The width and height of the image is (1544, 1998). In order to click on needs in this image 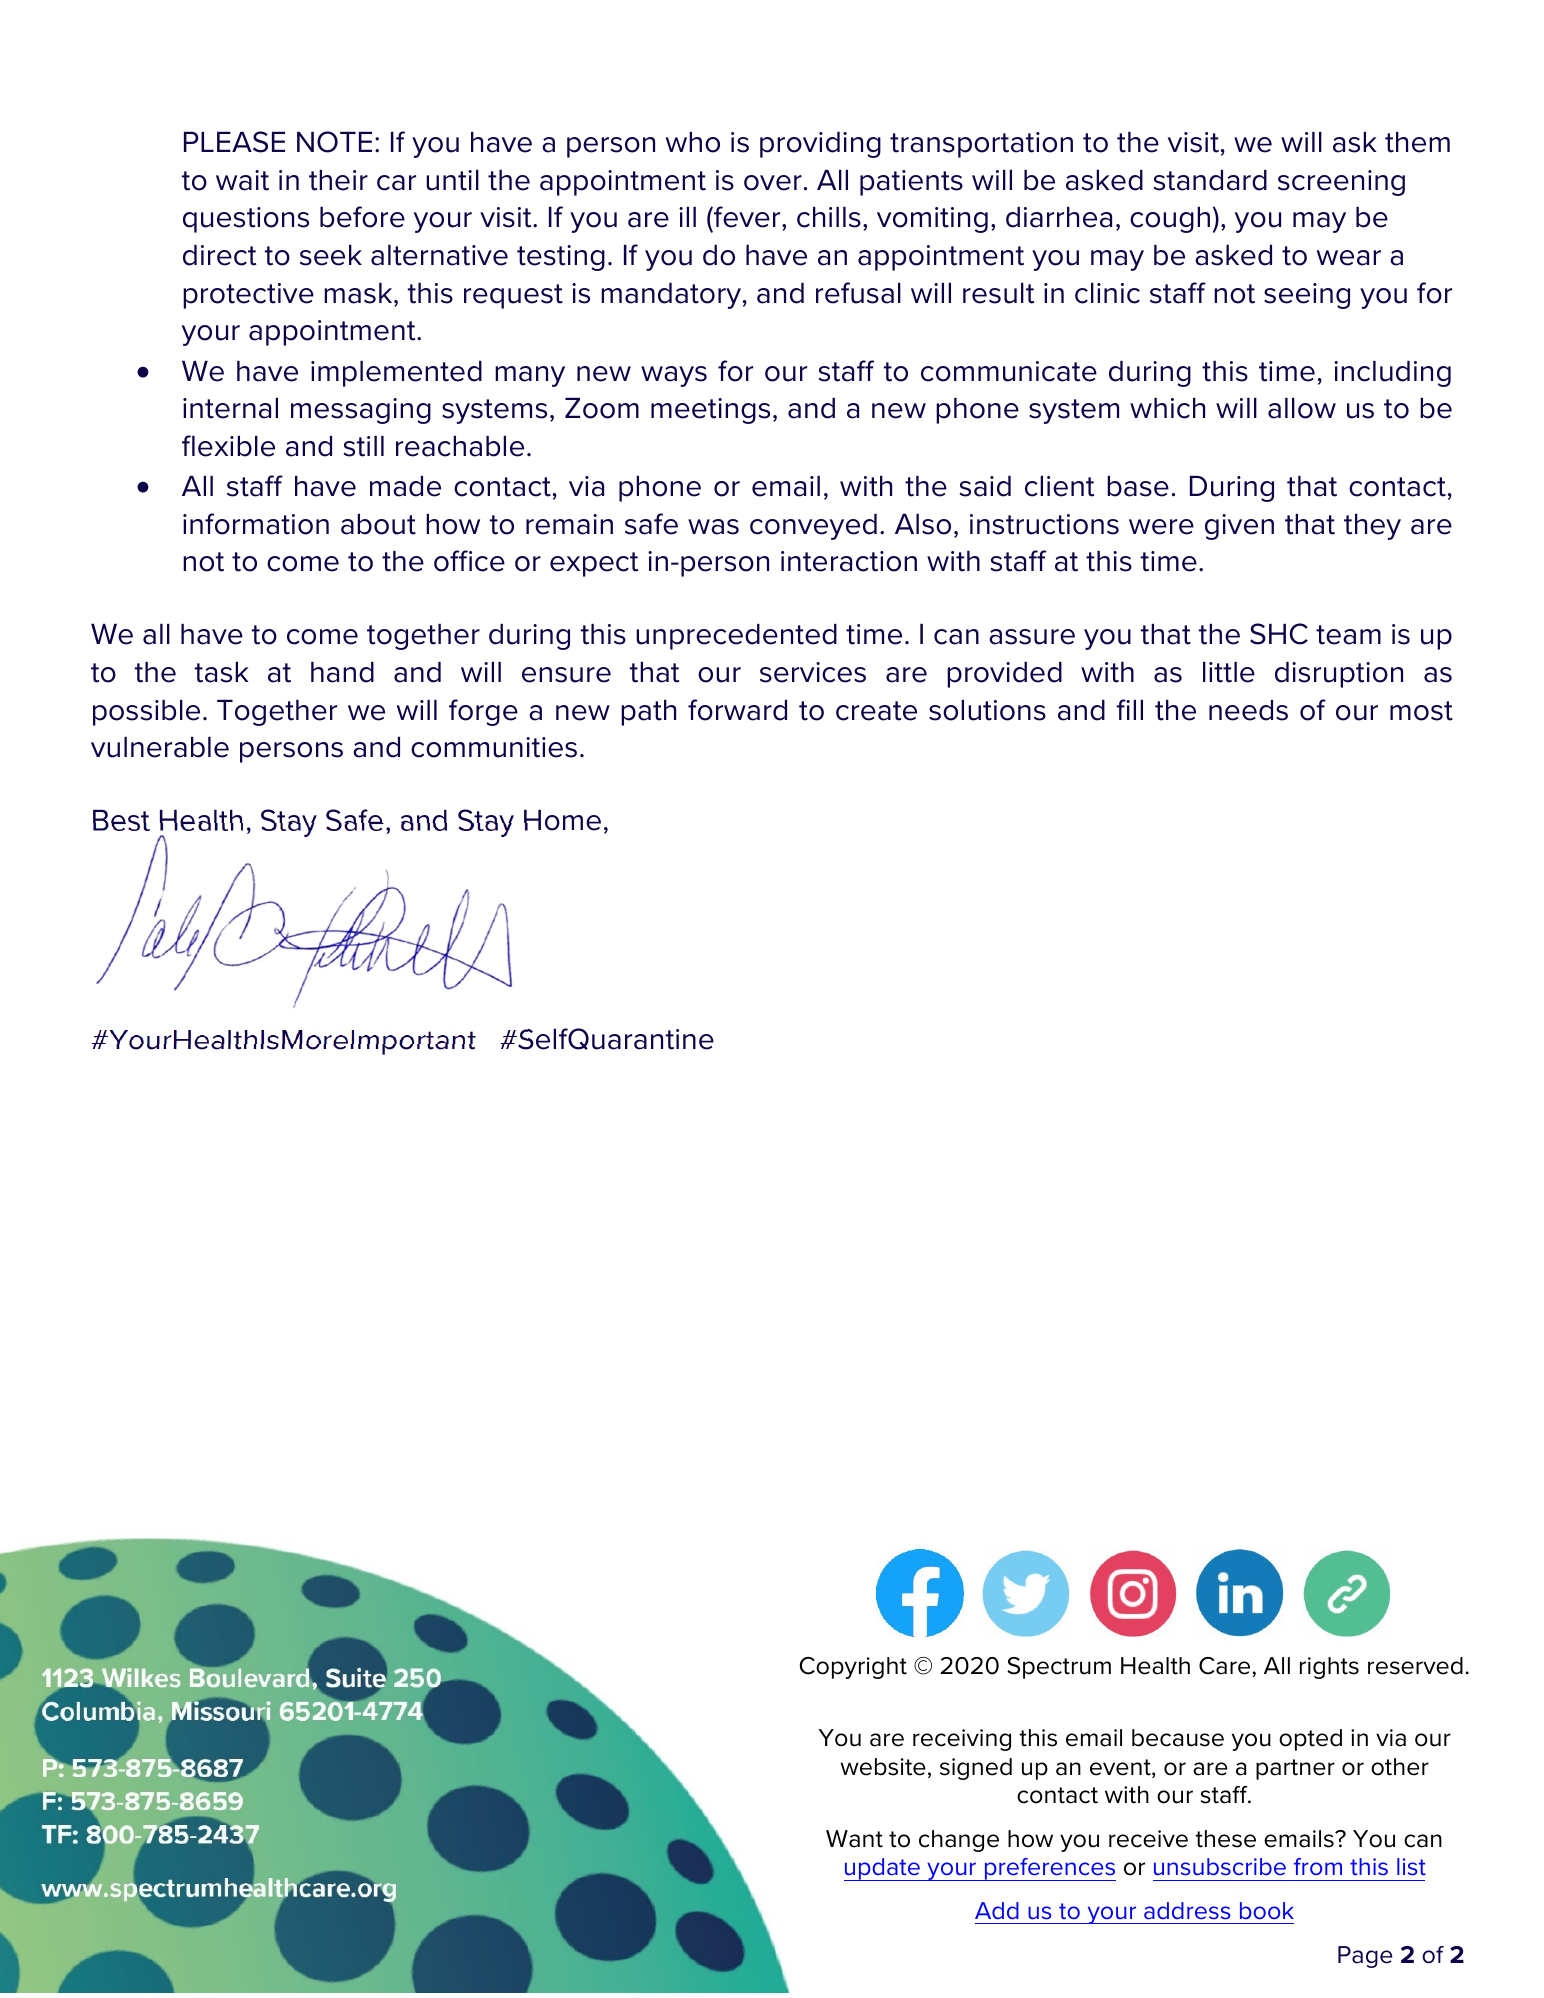, I will do `click(1248, 710)`.
